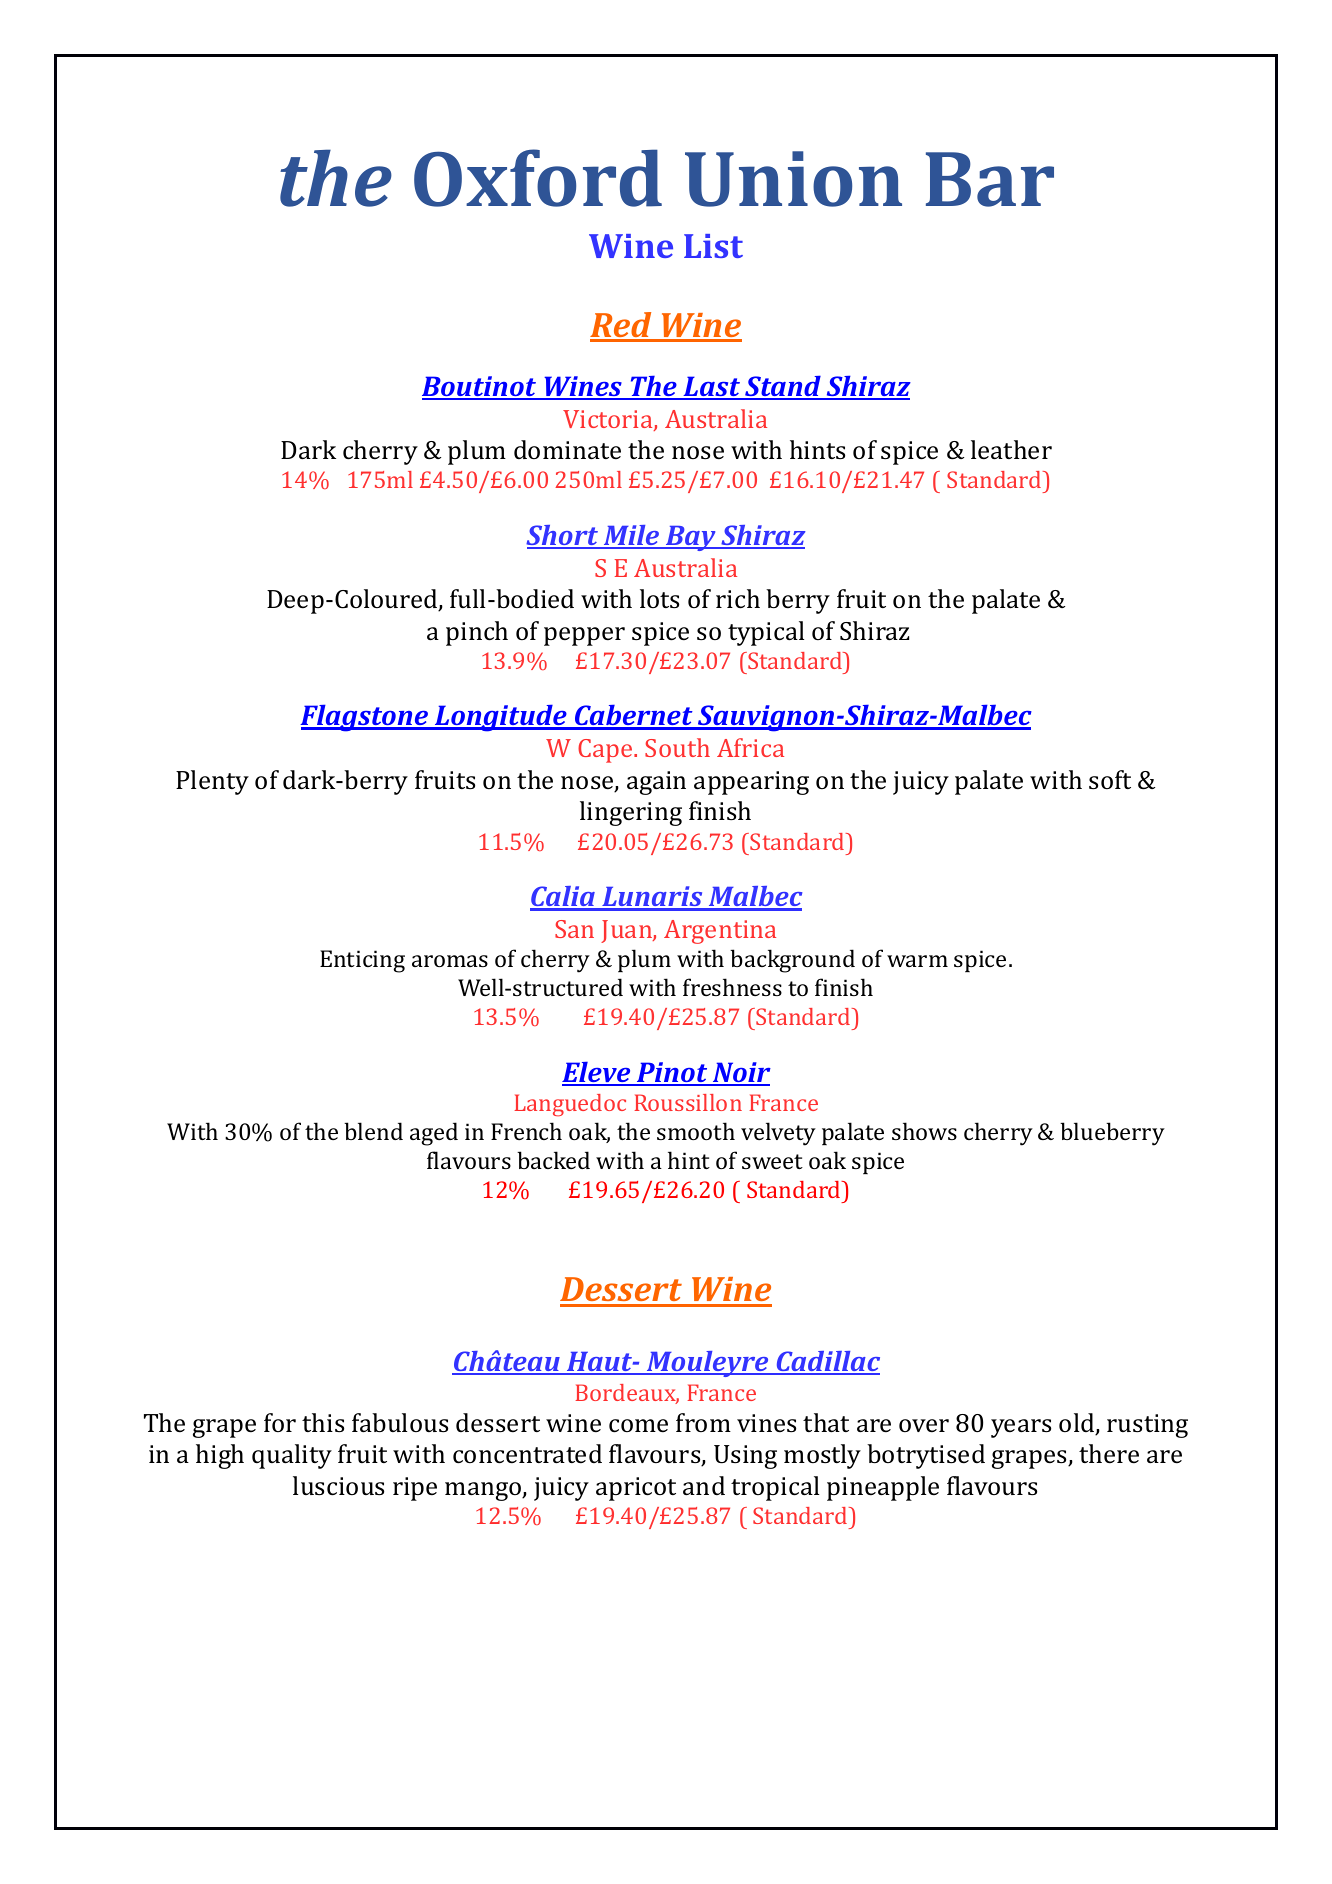  I want to click on List, so click(713, 246).
